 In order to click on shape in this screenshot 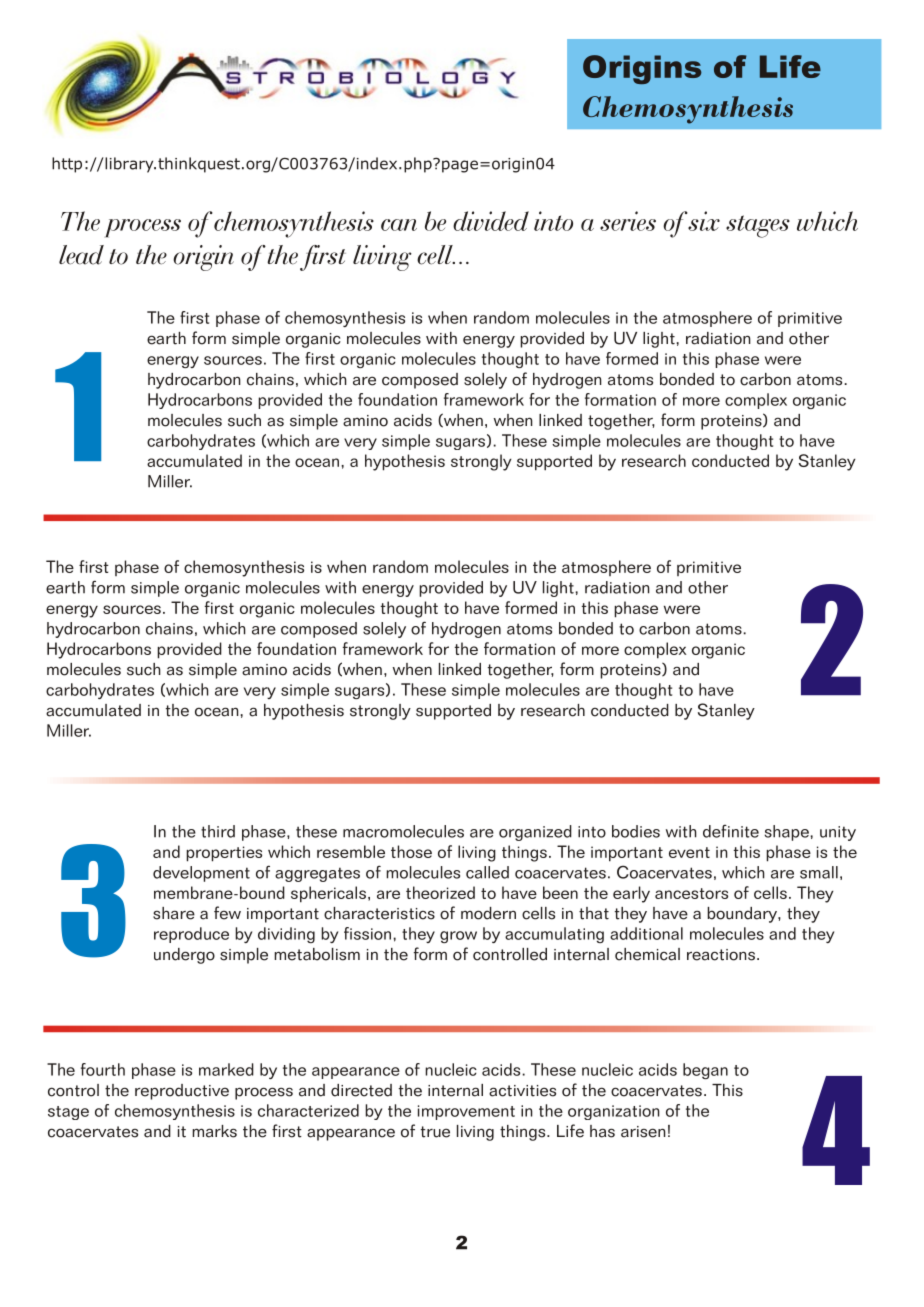, I will do `click(787, 833)`.
